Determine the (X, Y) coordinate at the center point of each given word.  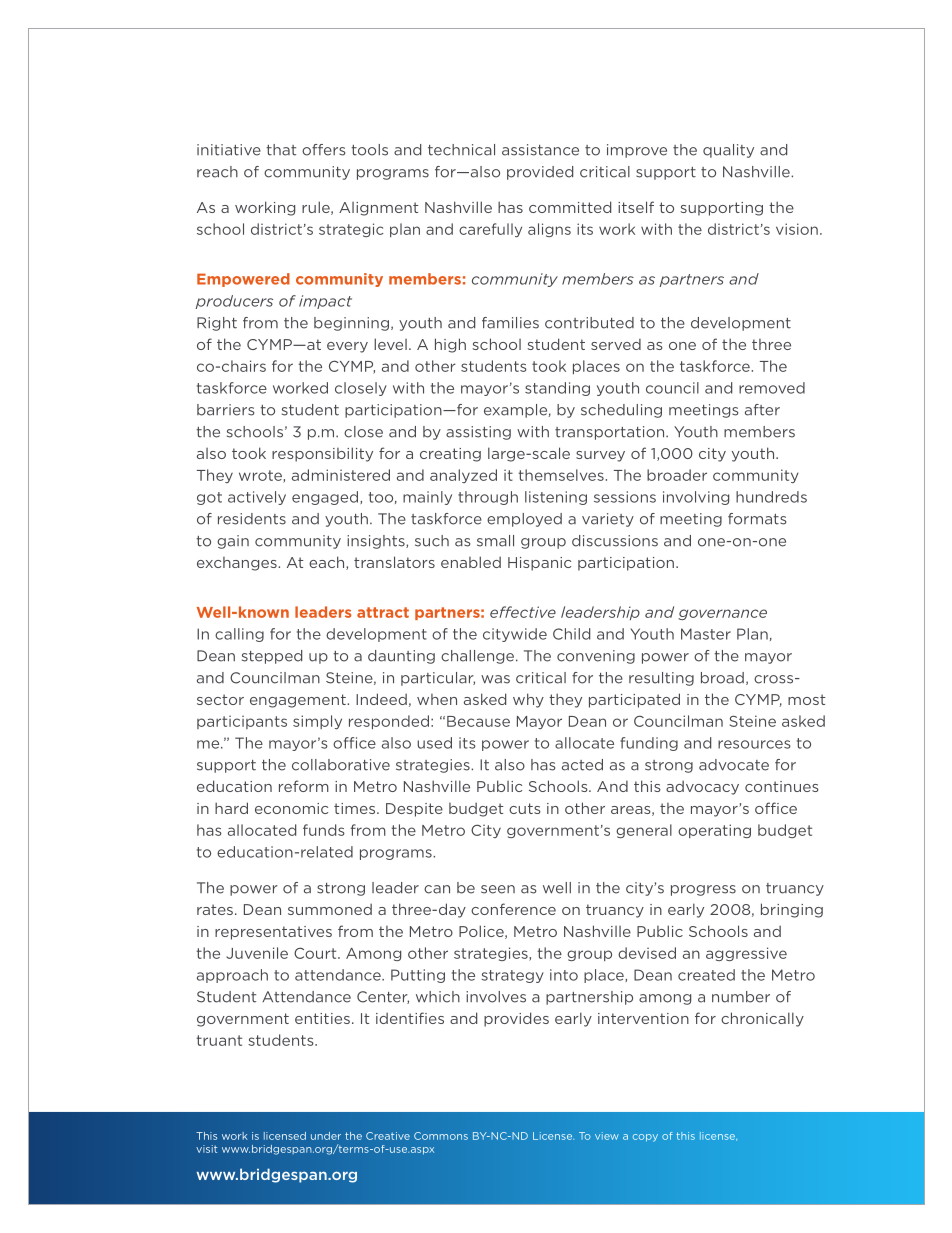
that (281, 150)
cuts (525, 808)
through (488, 498)
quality (728, 151)
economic (291, 808)
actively (257, 498)
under (326, 1136)
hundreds (771, 497)
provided (540, 173)
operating (714, 831)
